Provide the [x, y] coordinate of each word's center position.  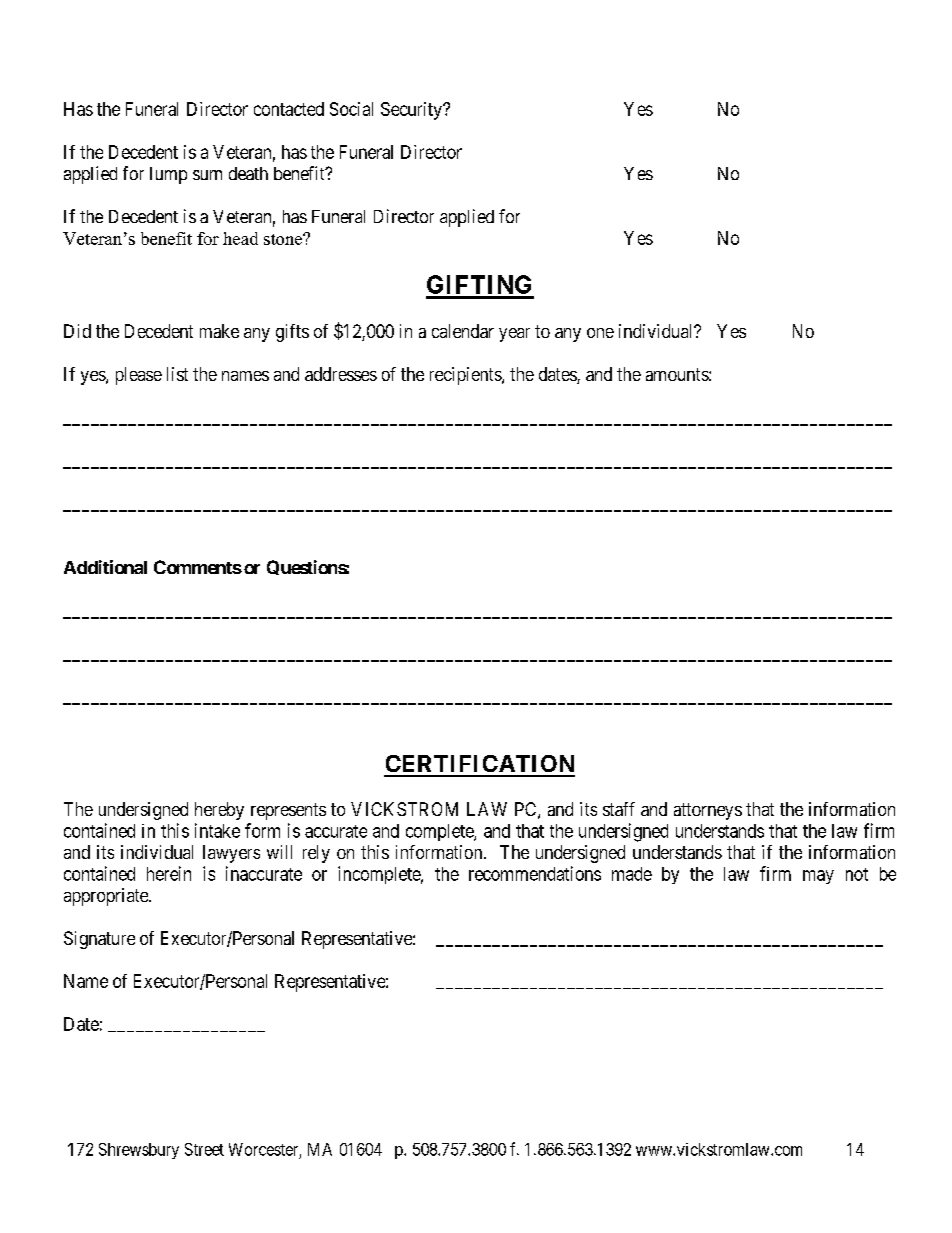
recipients [466, 376]
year [514, 335]
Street [204, 1149]
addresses [341, 374]
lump [168, 175]
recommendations [535, 873]
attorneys [708, 811]
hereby [219, 811]
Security [412, 111]
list [177, 374]
